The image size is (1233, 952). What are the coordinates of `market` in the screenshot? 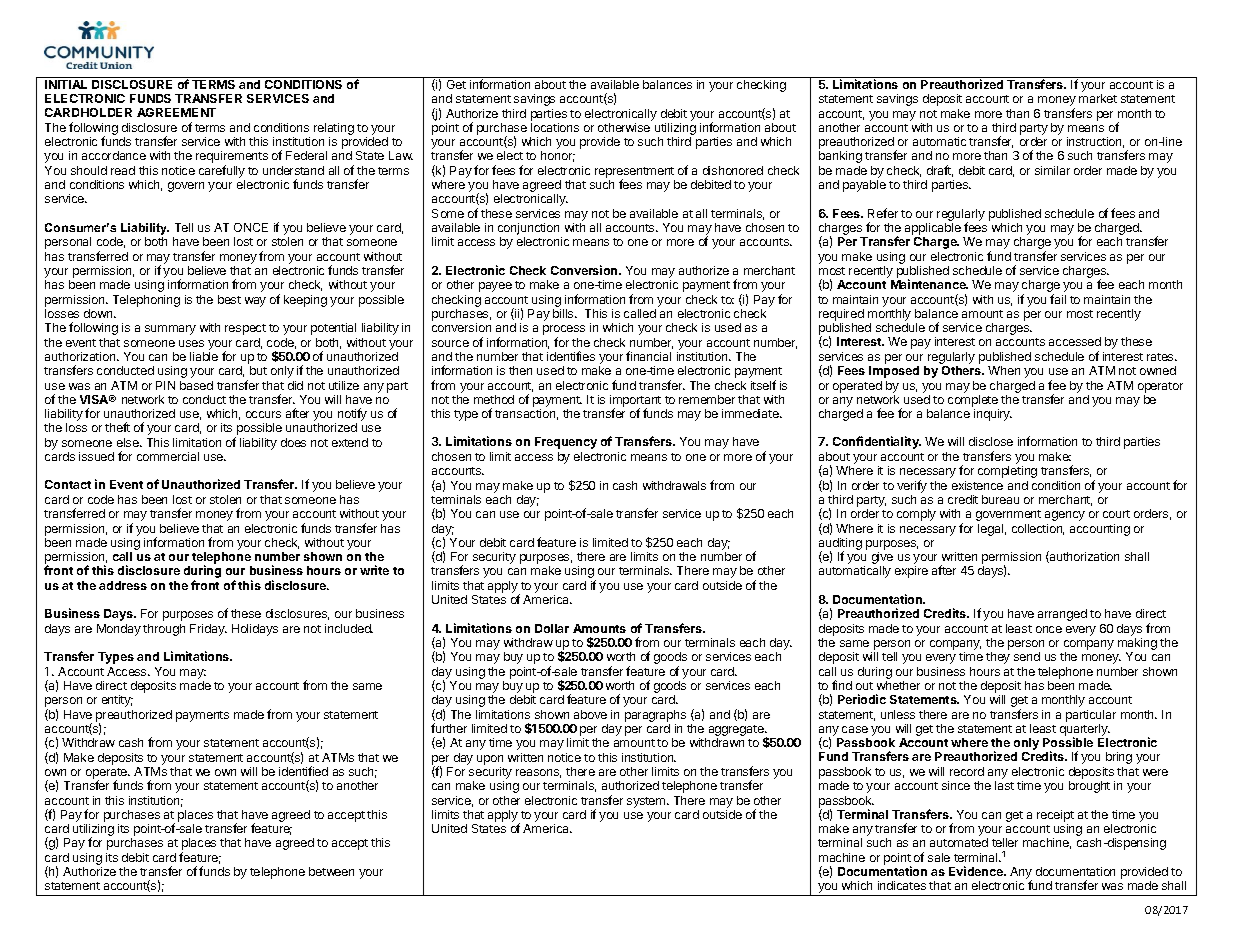 It's located at (1098, 98).
